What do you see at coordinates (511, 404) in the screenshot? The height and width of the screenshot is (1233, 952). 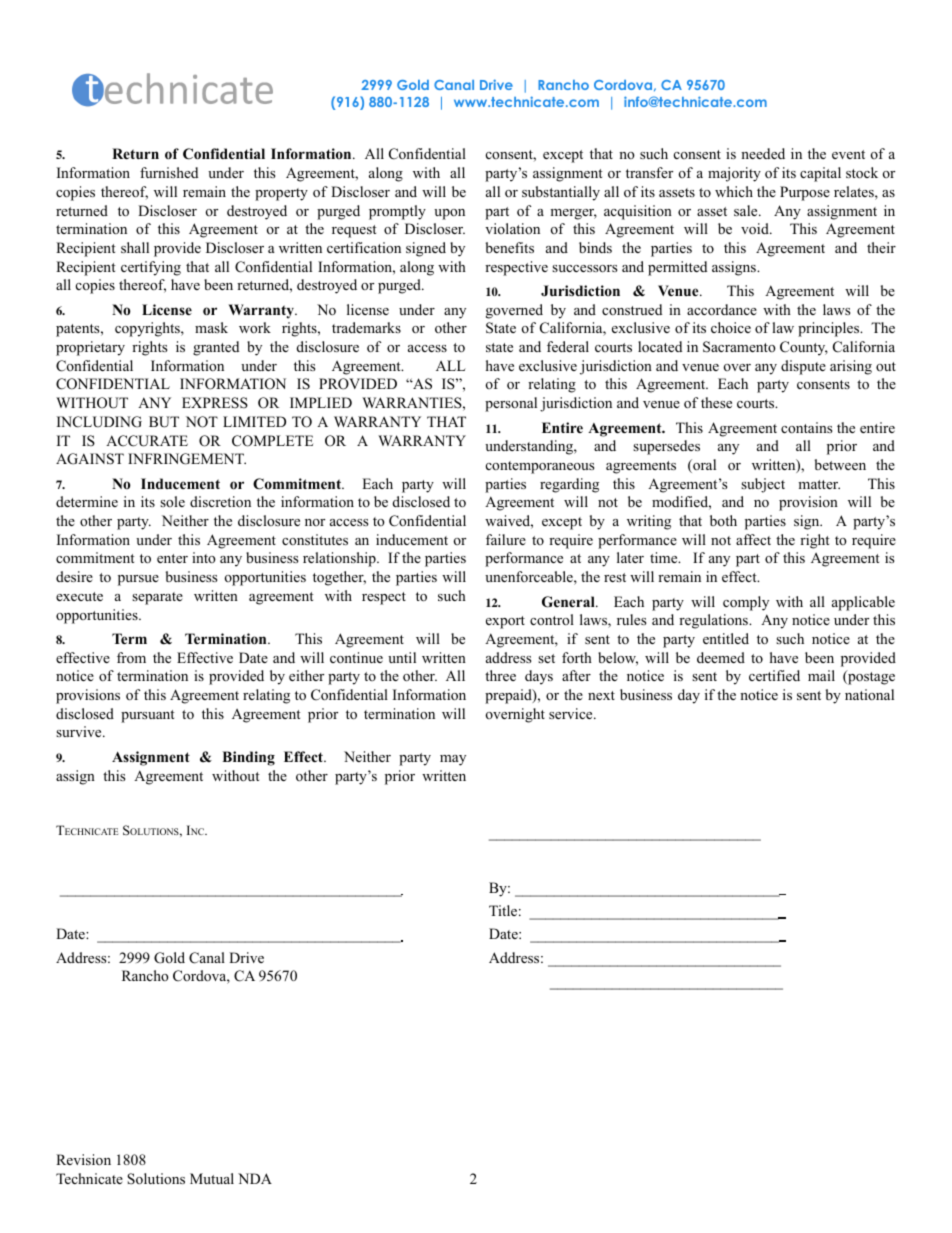 I see `personal` at bounding box center [511, 404].
